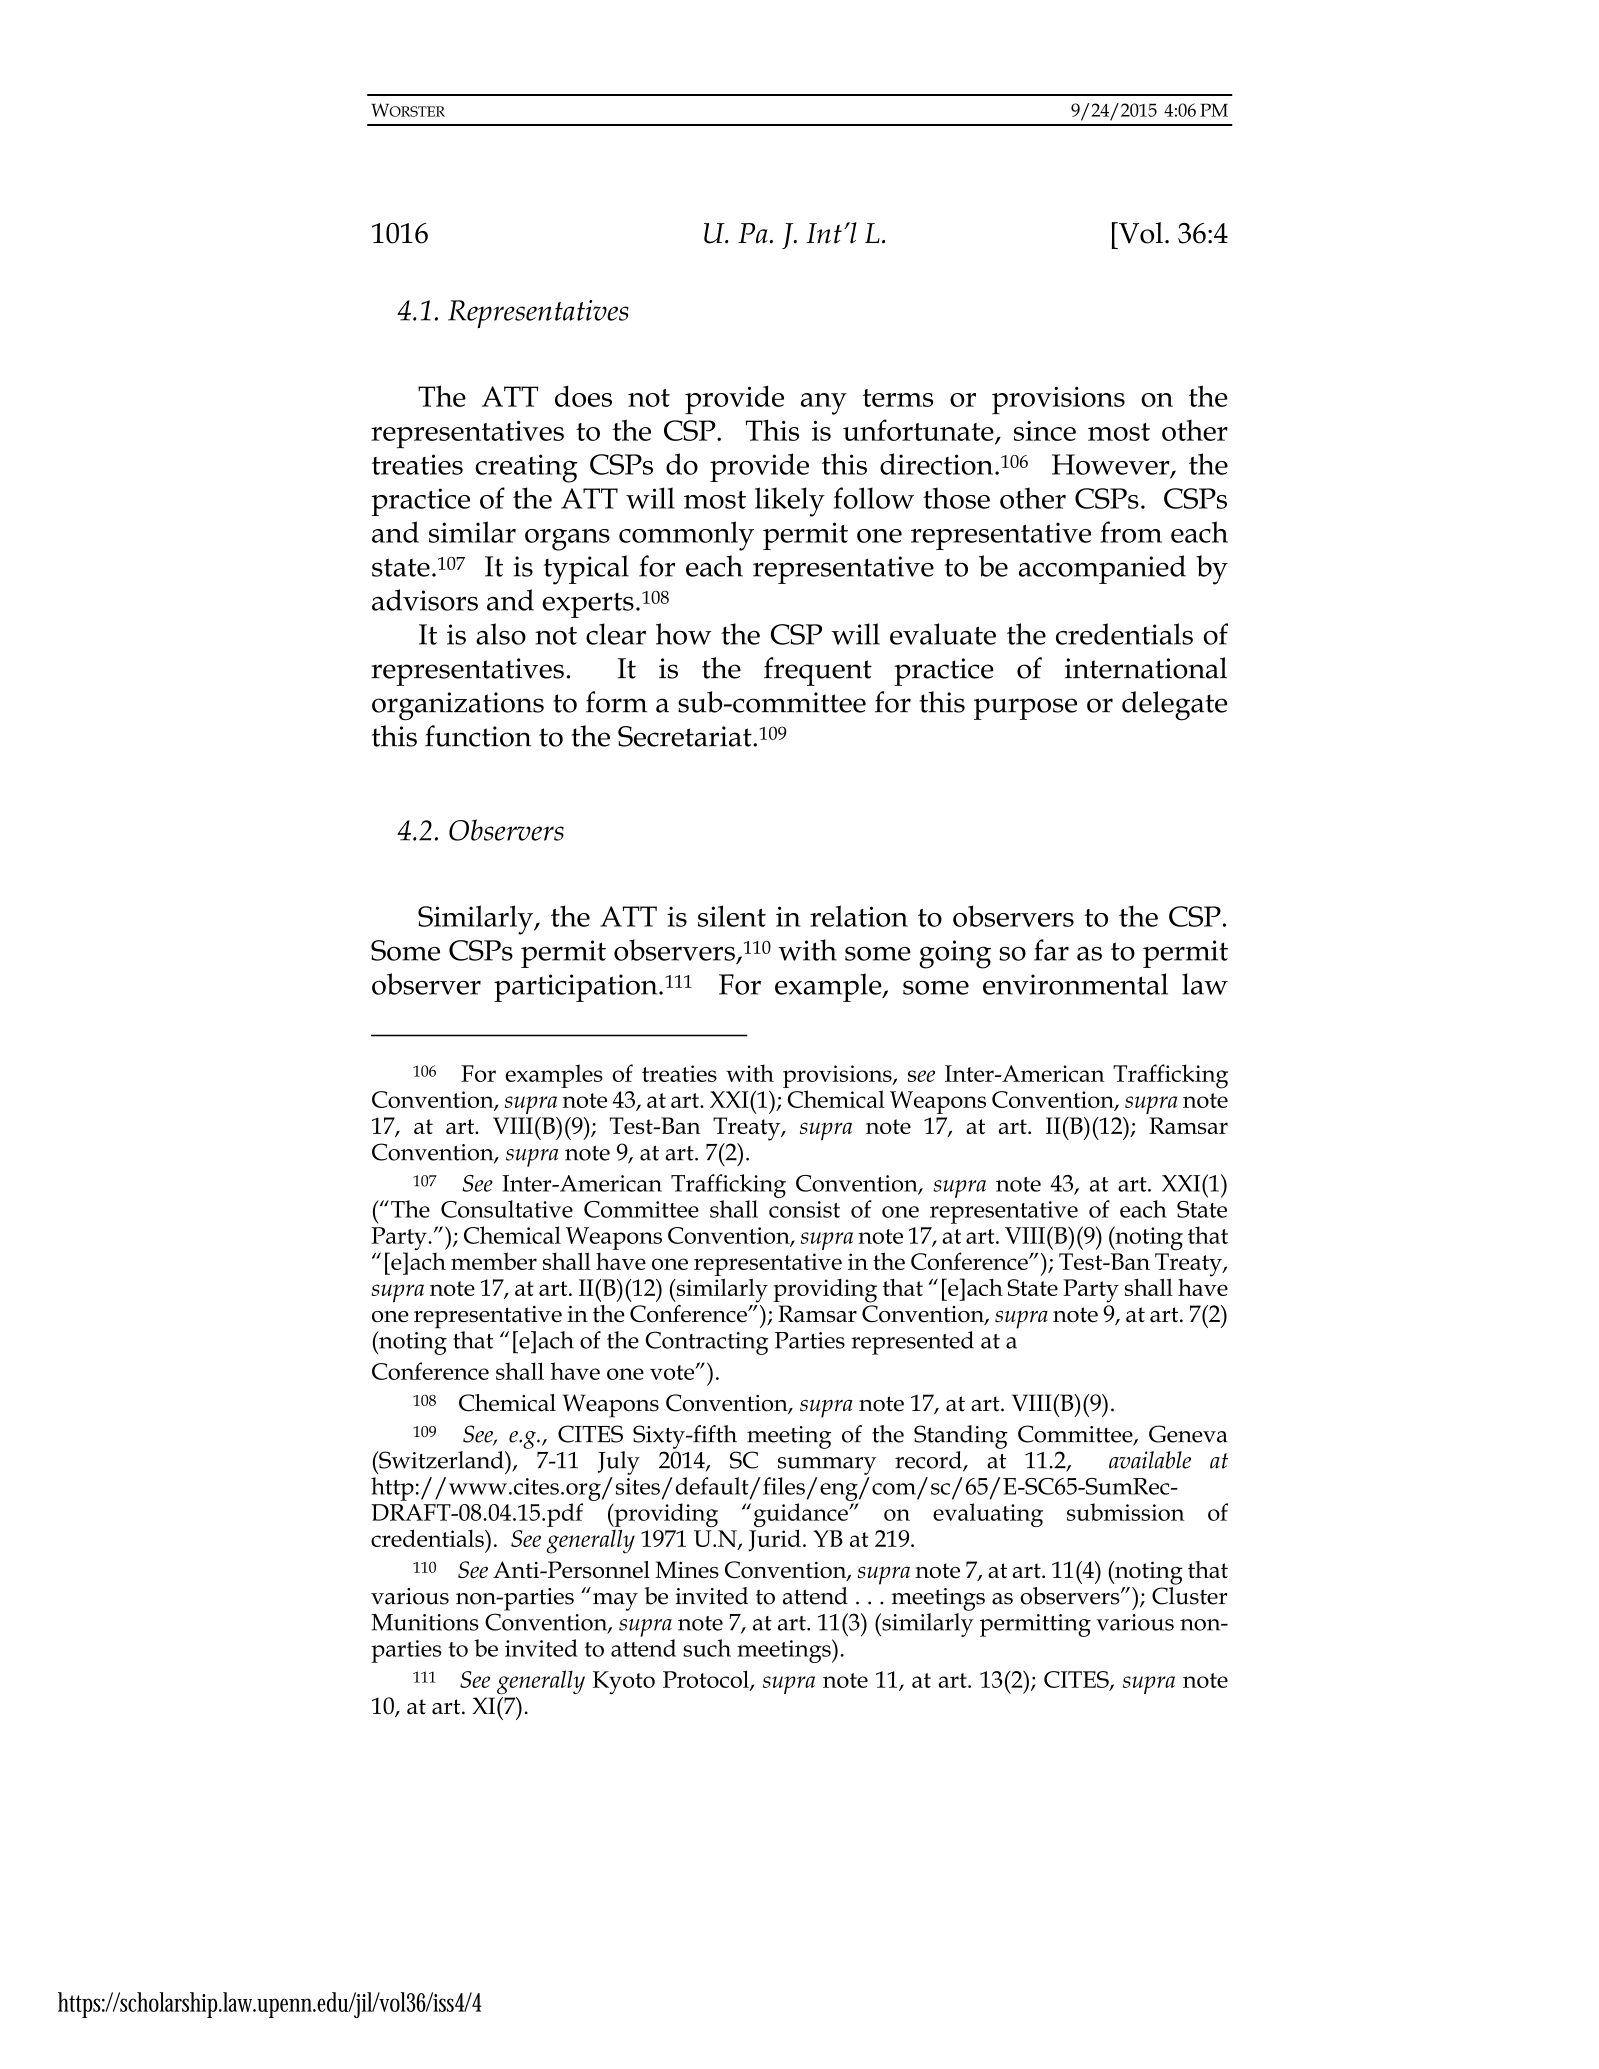 Image resolution: width=1599 pixels, height=2069 pixels. Describe the element at coordinates (507, 1209) in the document. I see `Consultative` at that location.
